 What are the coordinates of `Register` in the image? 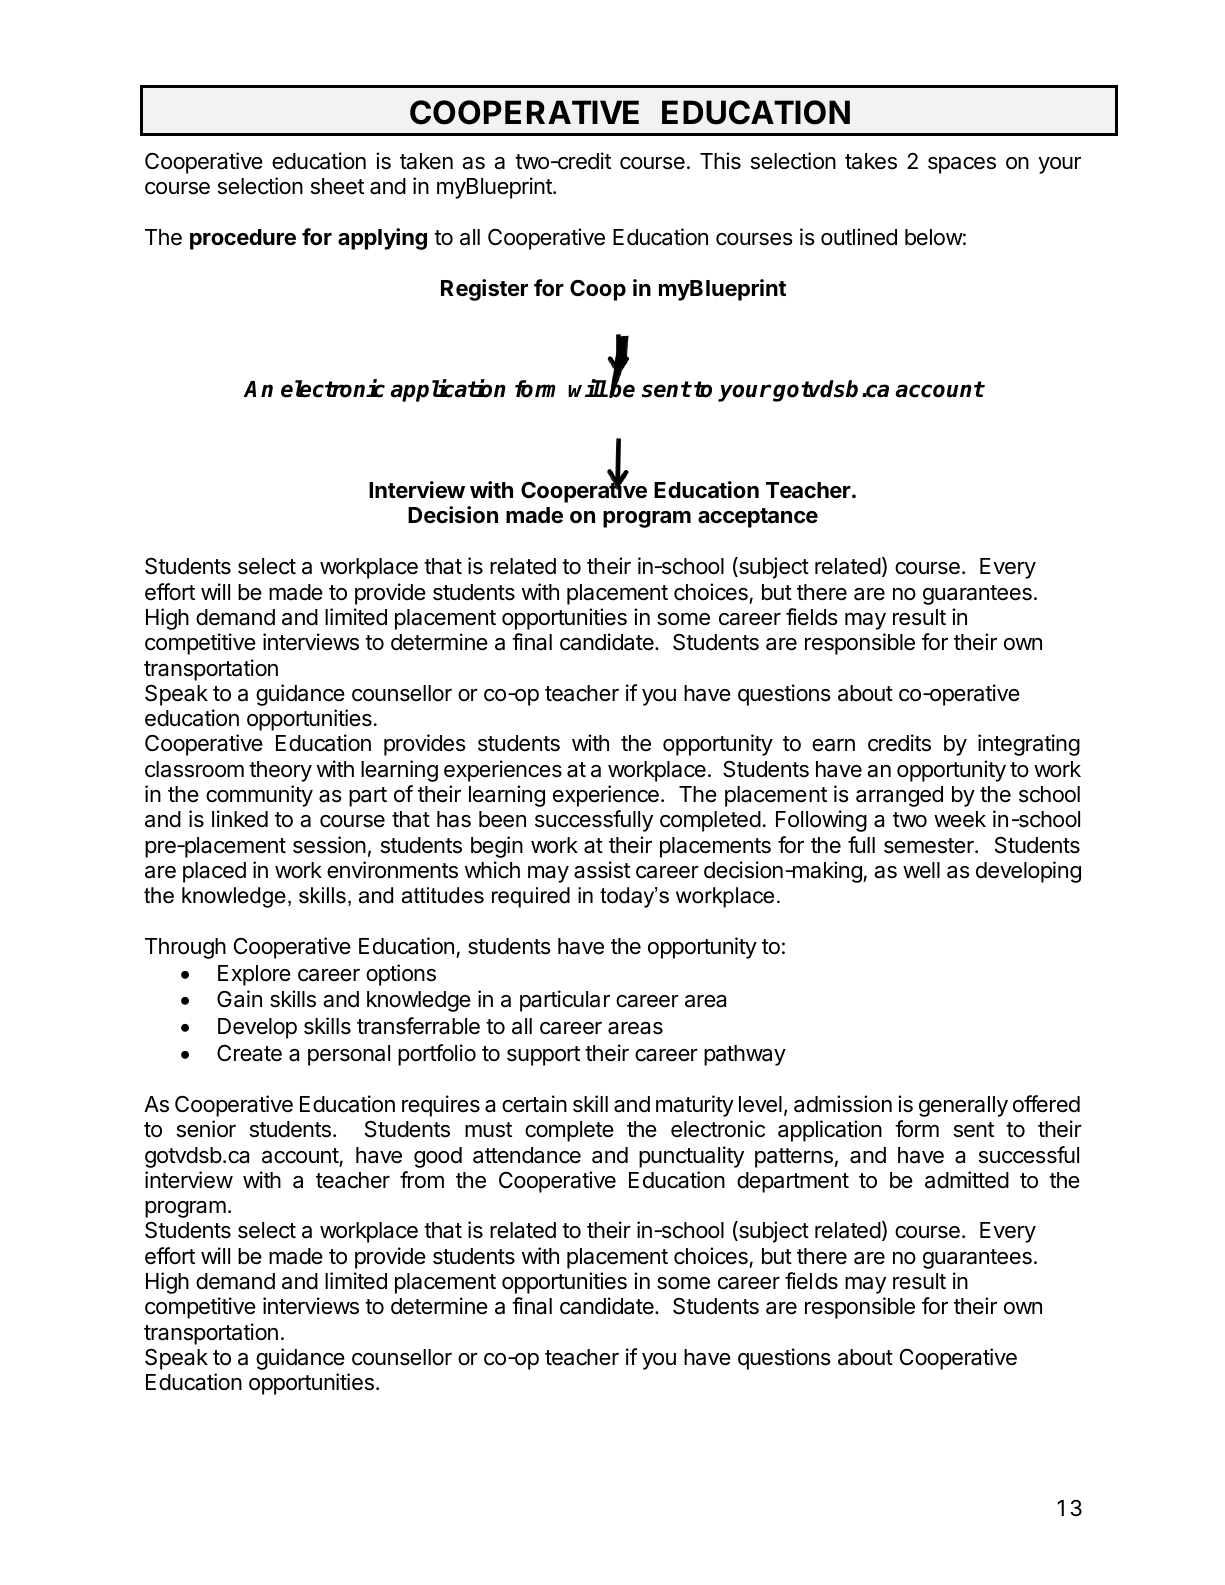 It's located at (484, 290).
